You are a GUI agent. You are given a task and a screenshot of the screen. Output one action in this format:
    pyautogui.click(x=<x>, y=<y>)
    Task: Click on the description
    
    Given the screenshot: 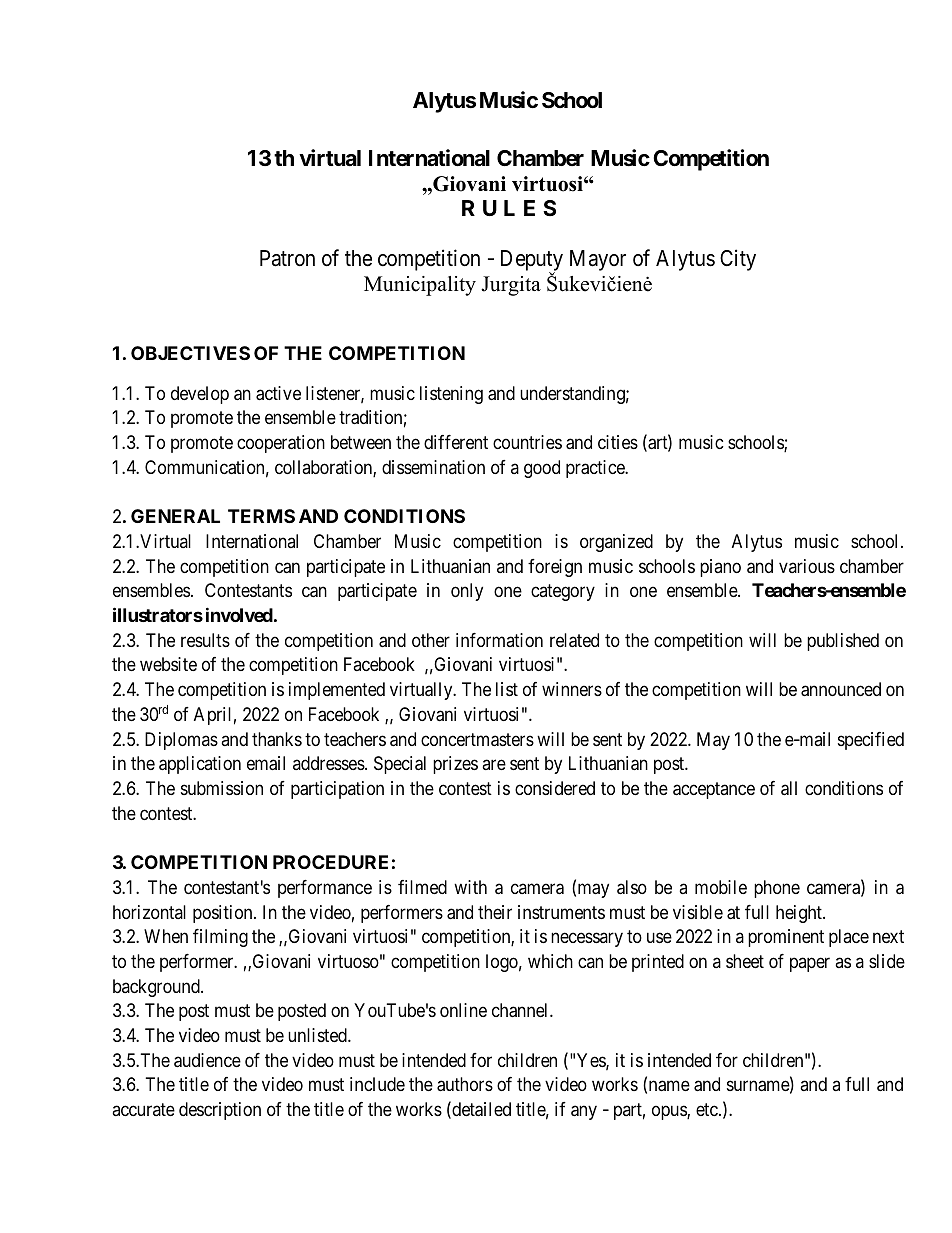 What is the action you would take?
    pyautogui.click(x=220, y=1111)
